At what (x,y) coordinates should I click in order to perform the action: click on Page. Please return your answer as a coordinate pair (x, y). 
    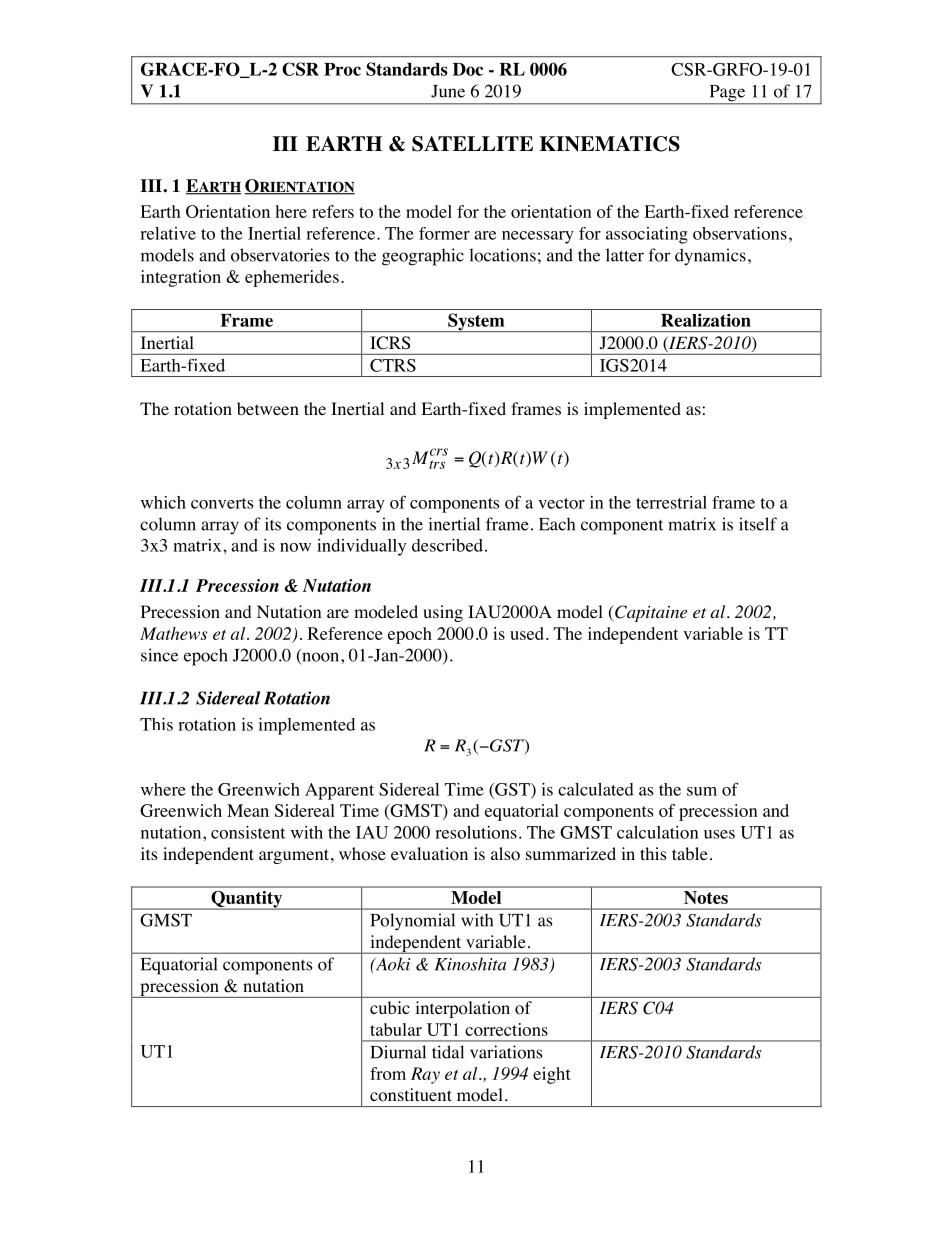
    Looking at the image, I should click on (727, 94).
